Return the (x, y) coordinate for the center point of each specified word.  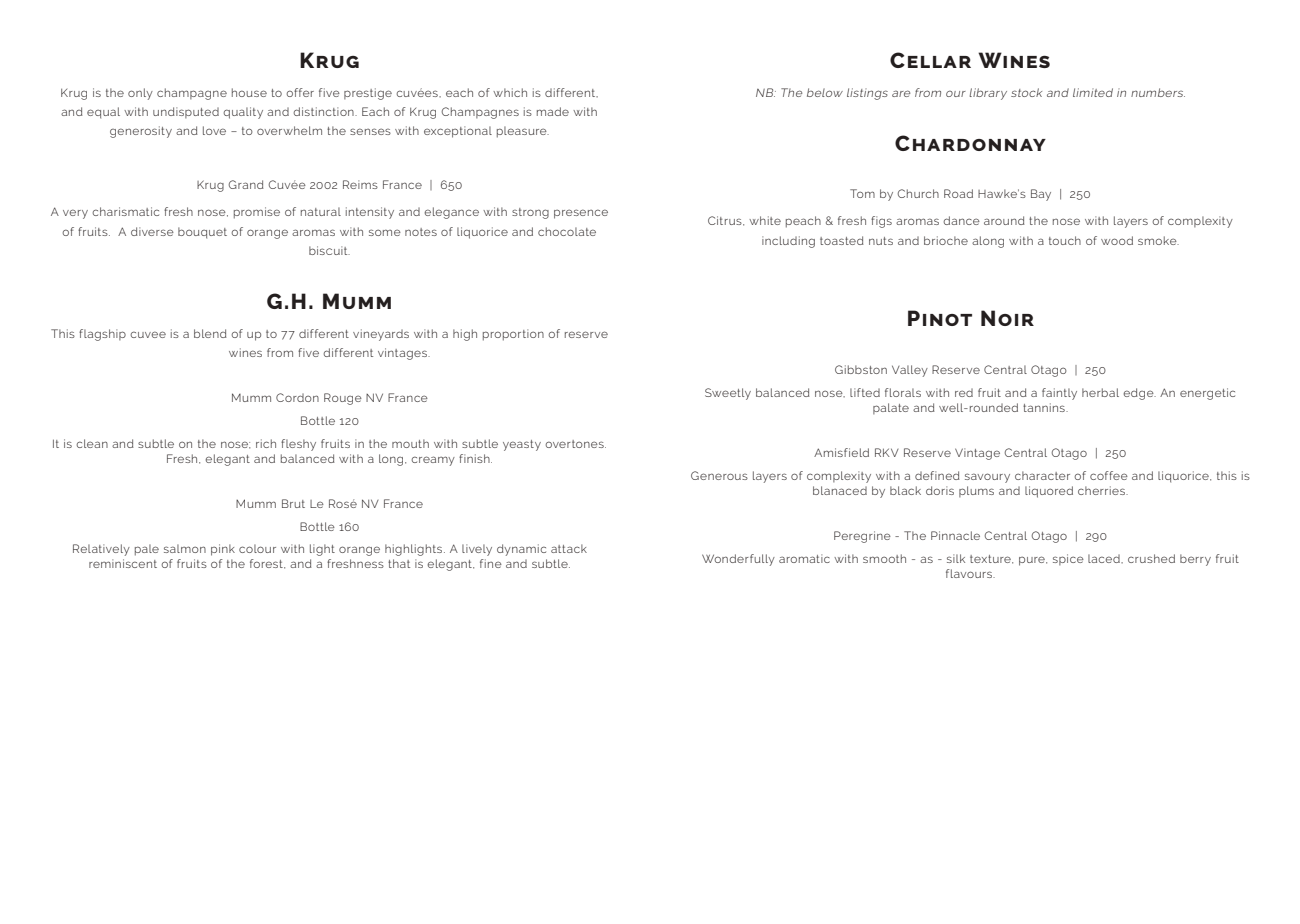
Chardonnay (970, 143)
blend (210, 333)
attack (569, 548)
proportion (513, 335)
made (553, 111)
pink (223, 550)
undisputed (186, 112)
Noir (1007, 318)
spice (1068, 559)
